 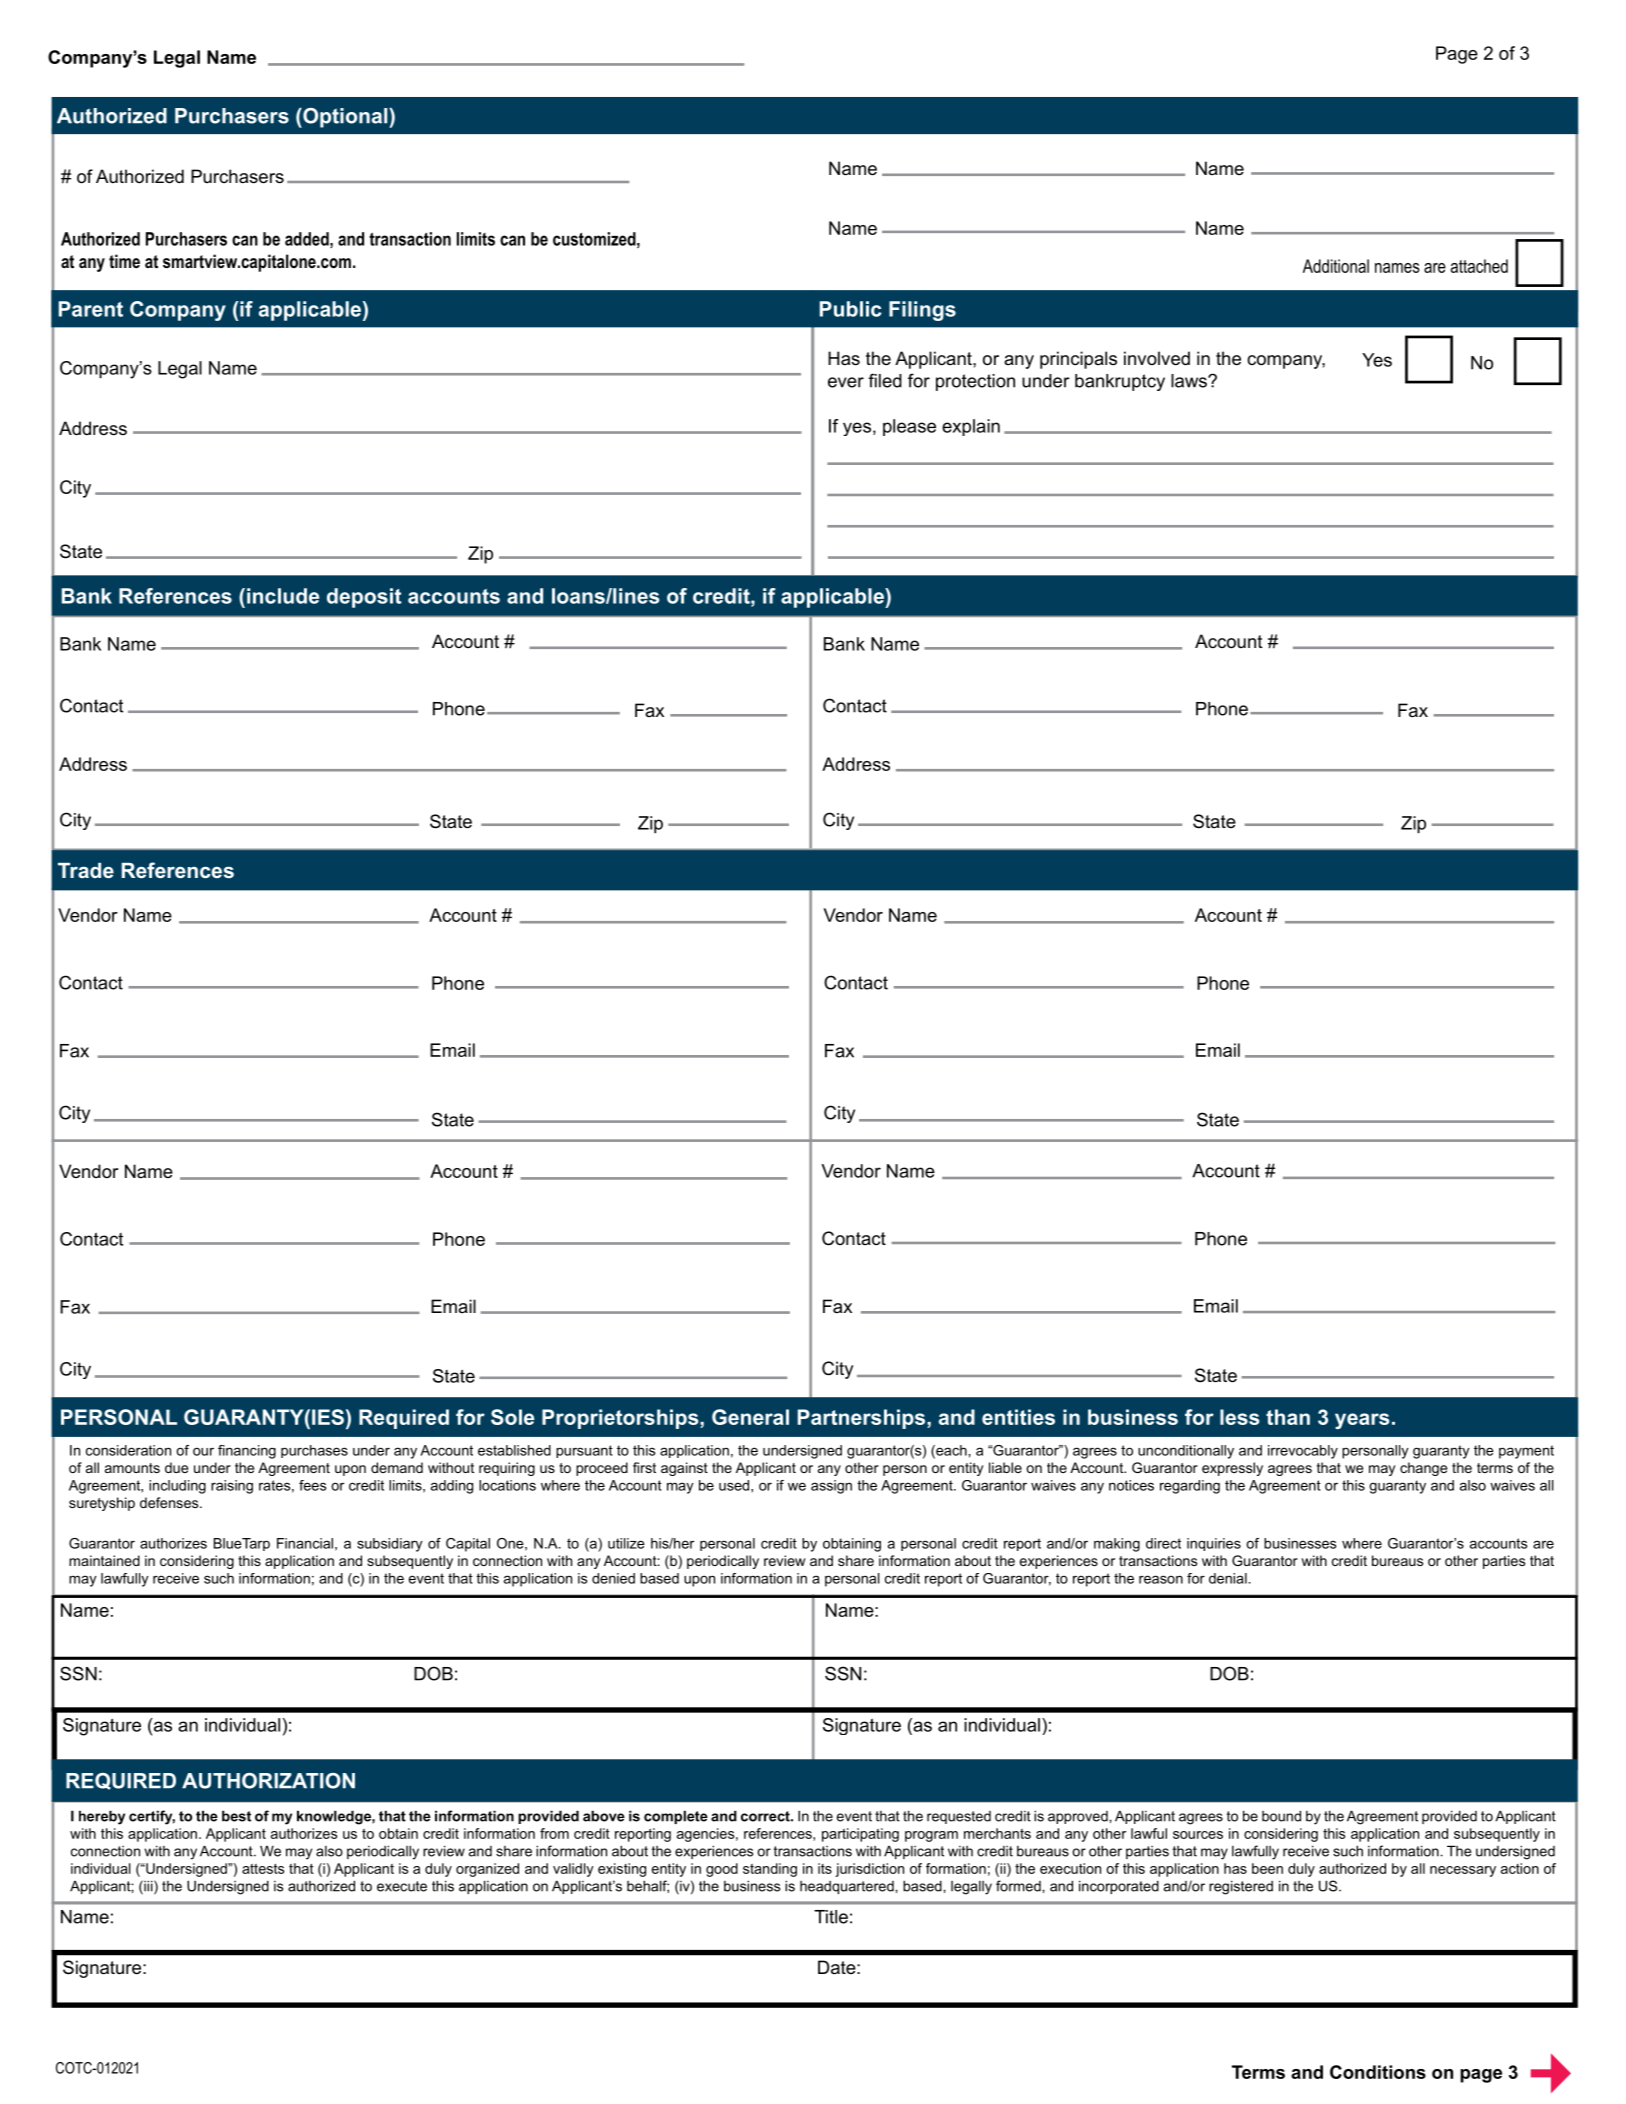 I want to click on Optional, so click(x=345, y=118).
